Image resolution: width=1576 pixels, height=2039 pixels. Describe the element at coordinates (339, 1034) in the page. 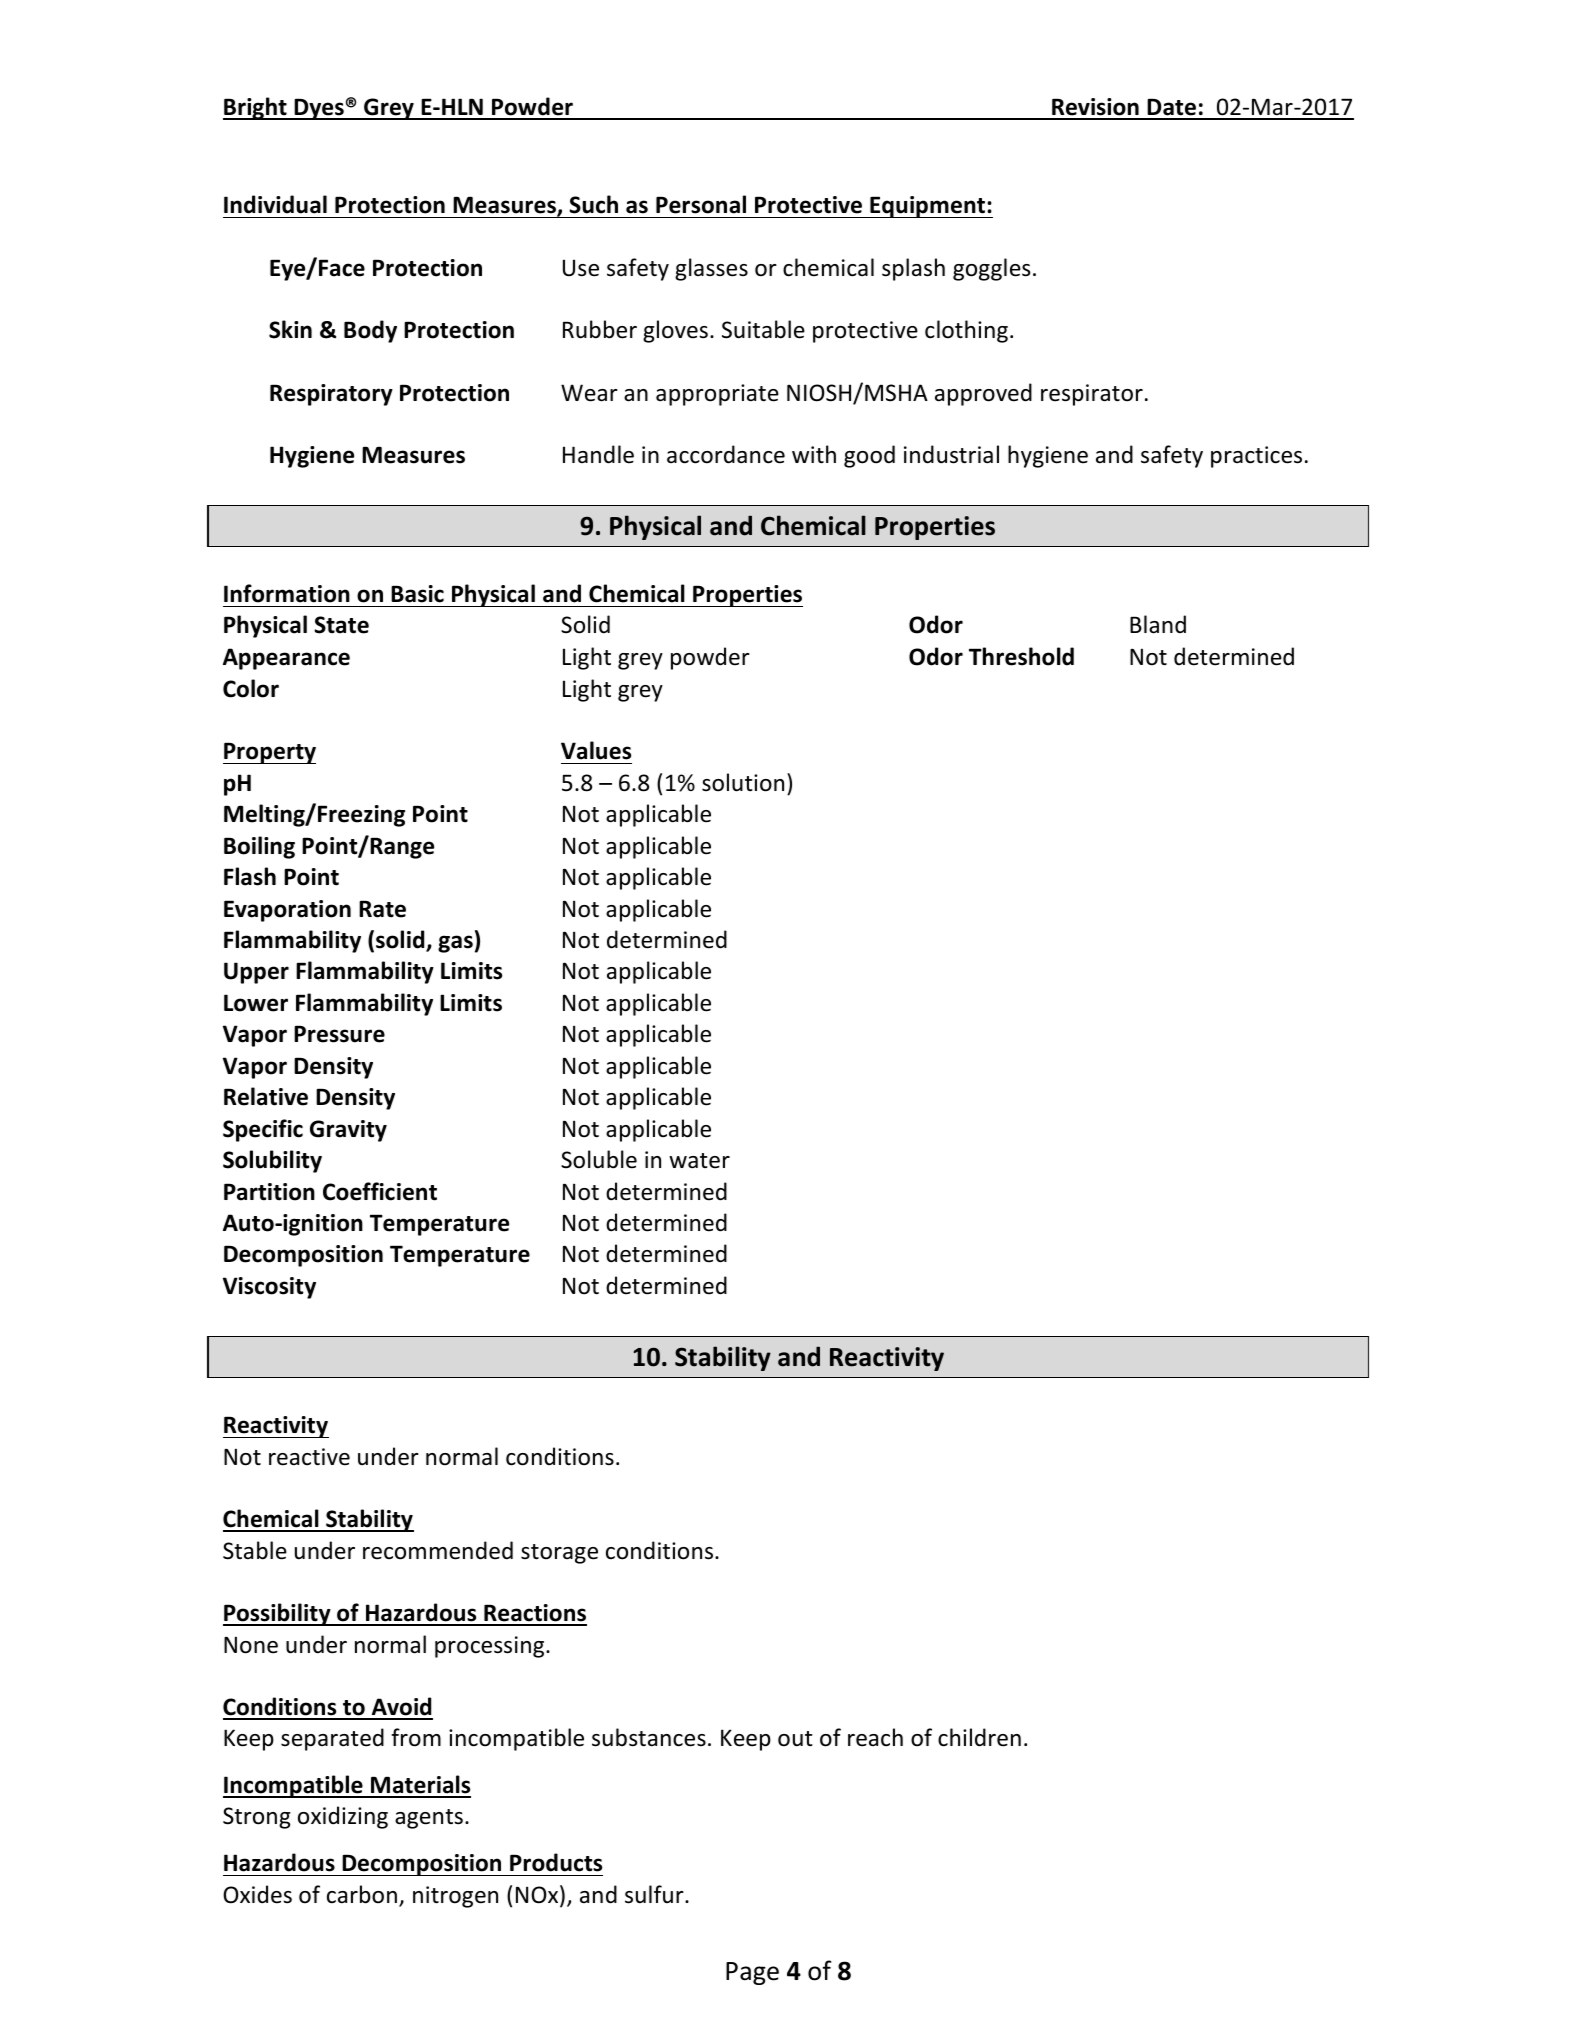

I see `Pressure` at that location.
